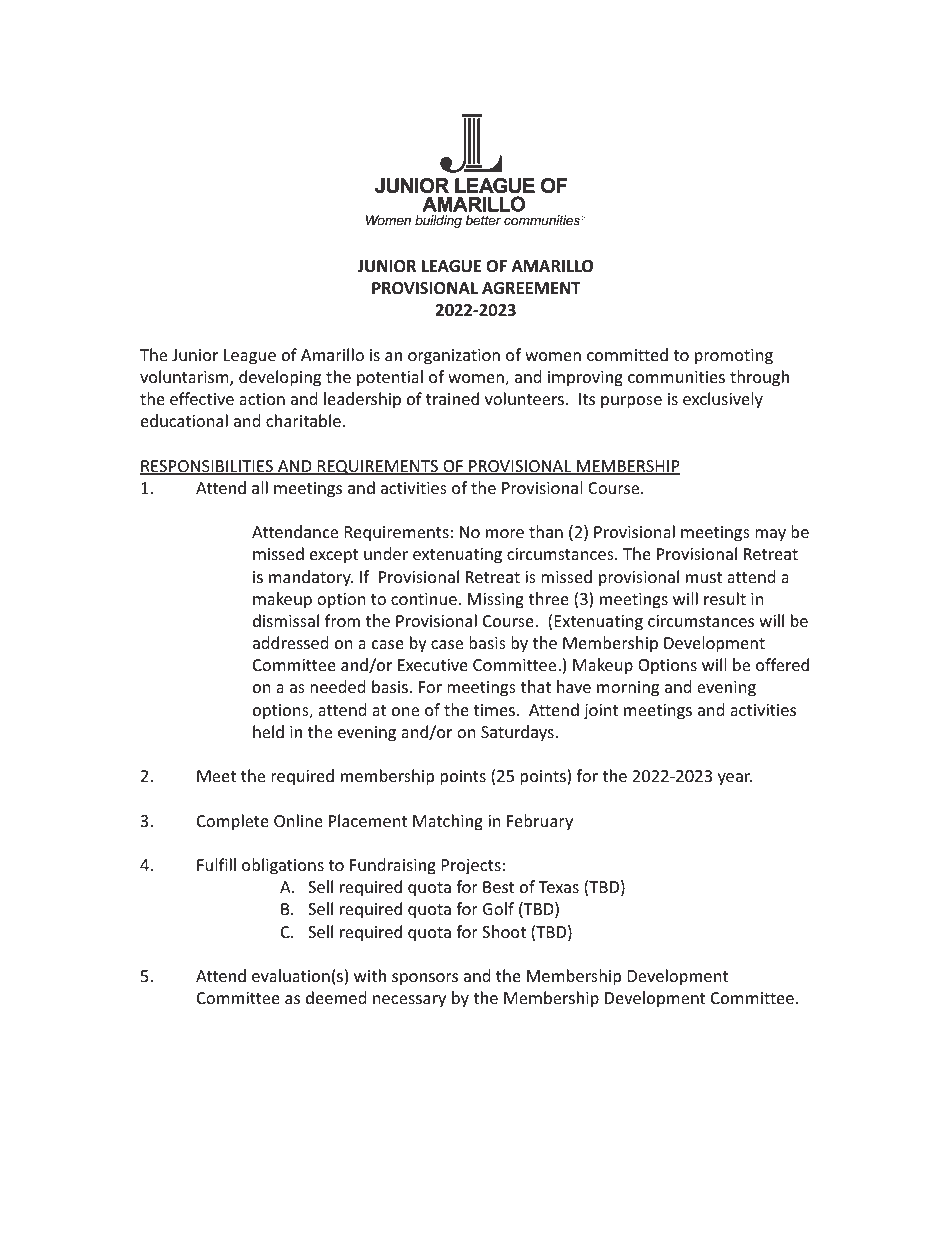 The image size is (952, 1233). I want to click on Texas, so click(559, 887).
